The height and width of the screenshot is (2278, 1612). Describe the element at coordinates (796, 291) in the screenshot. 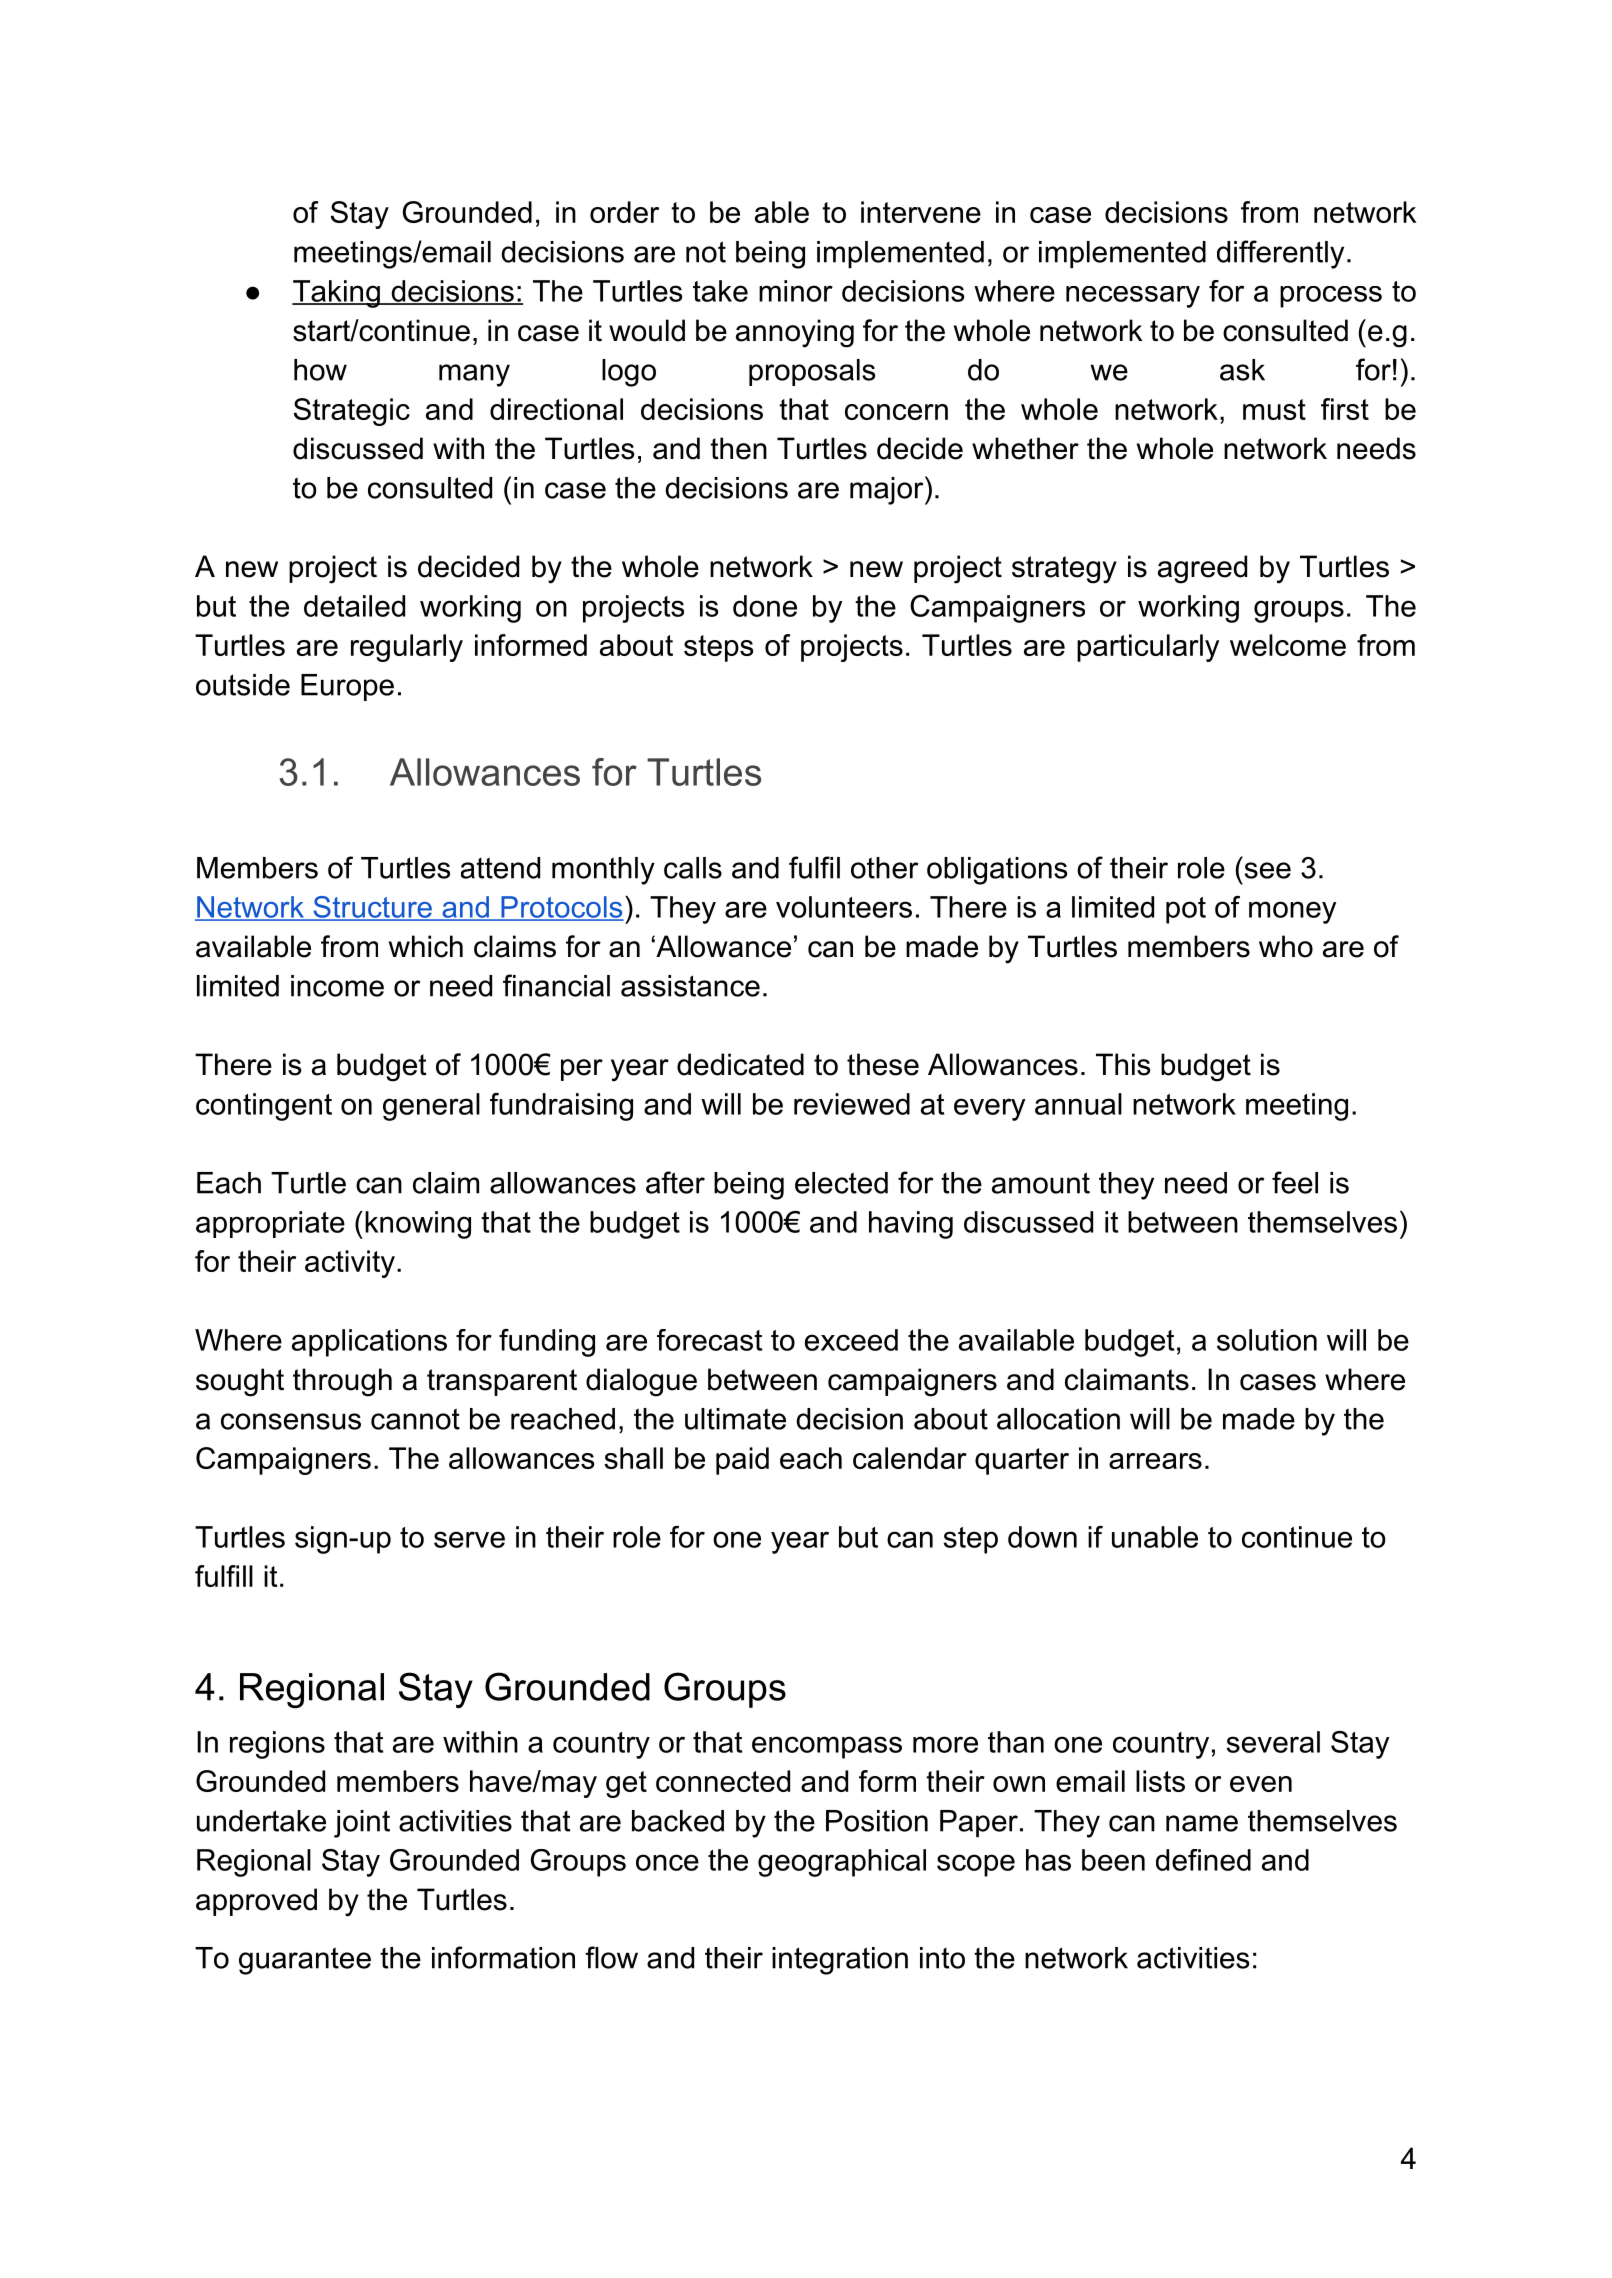

I see `minor` at that location.
